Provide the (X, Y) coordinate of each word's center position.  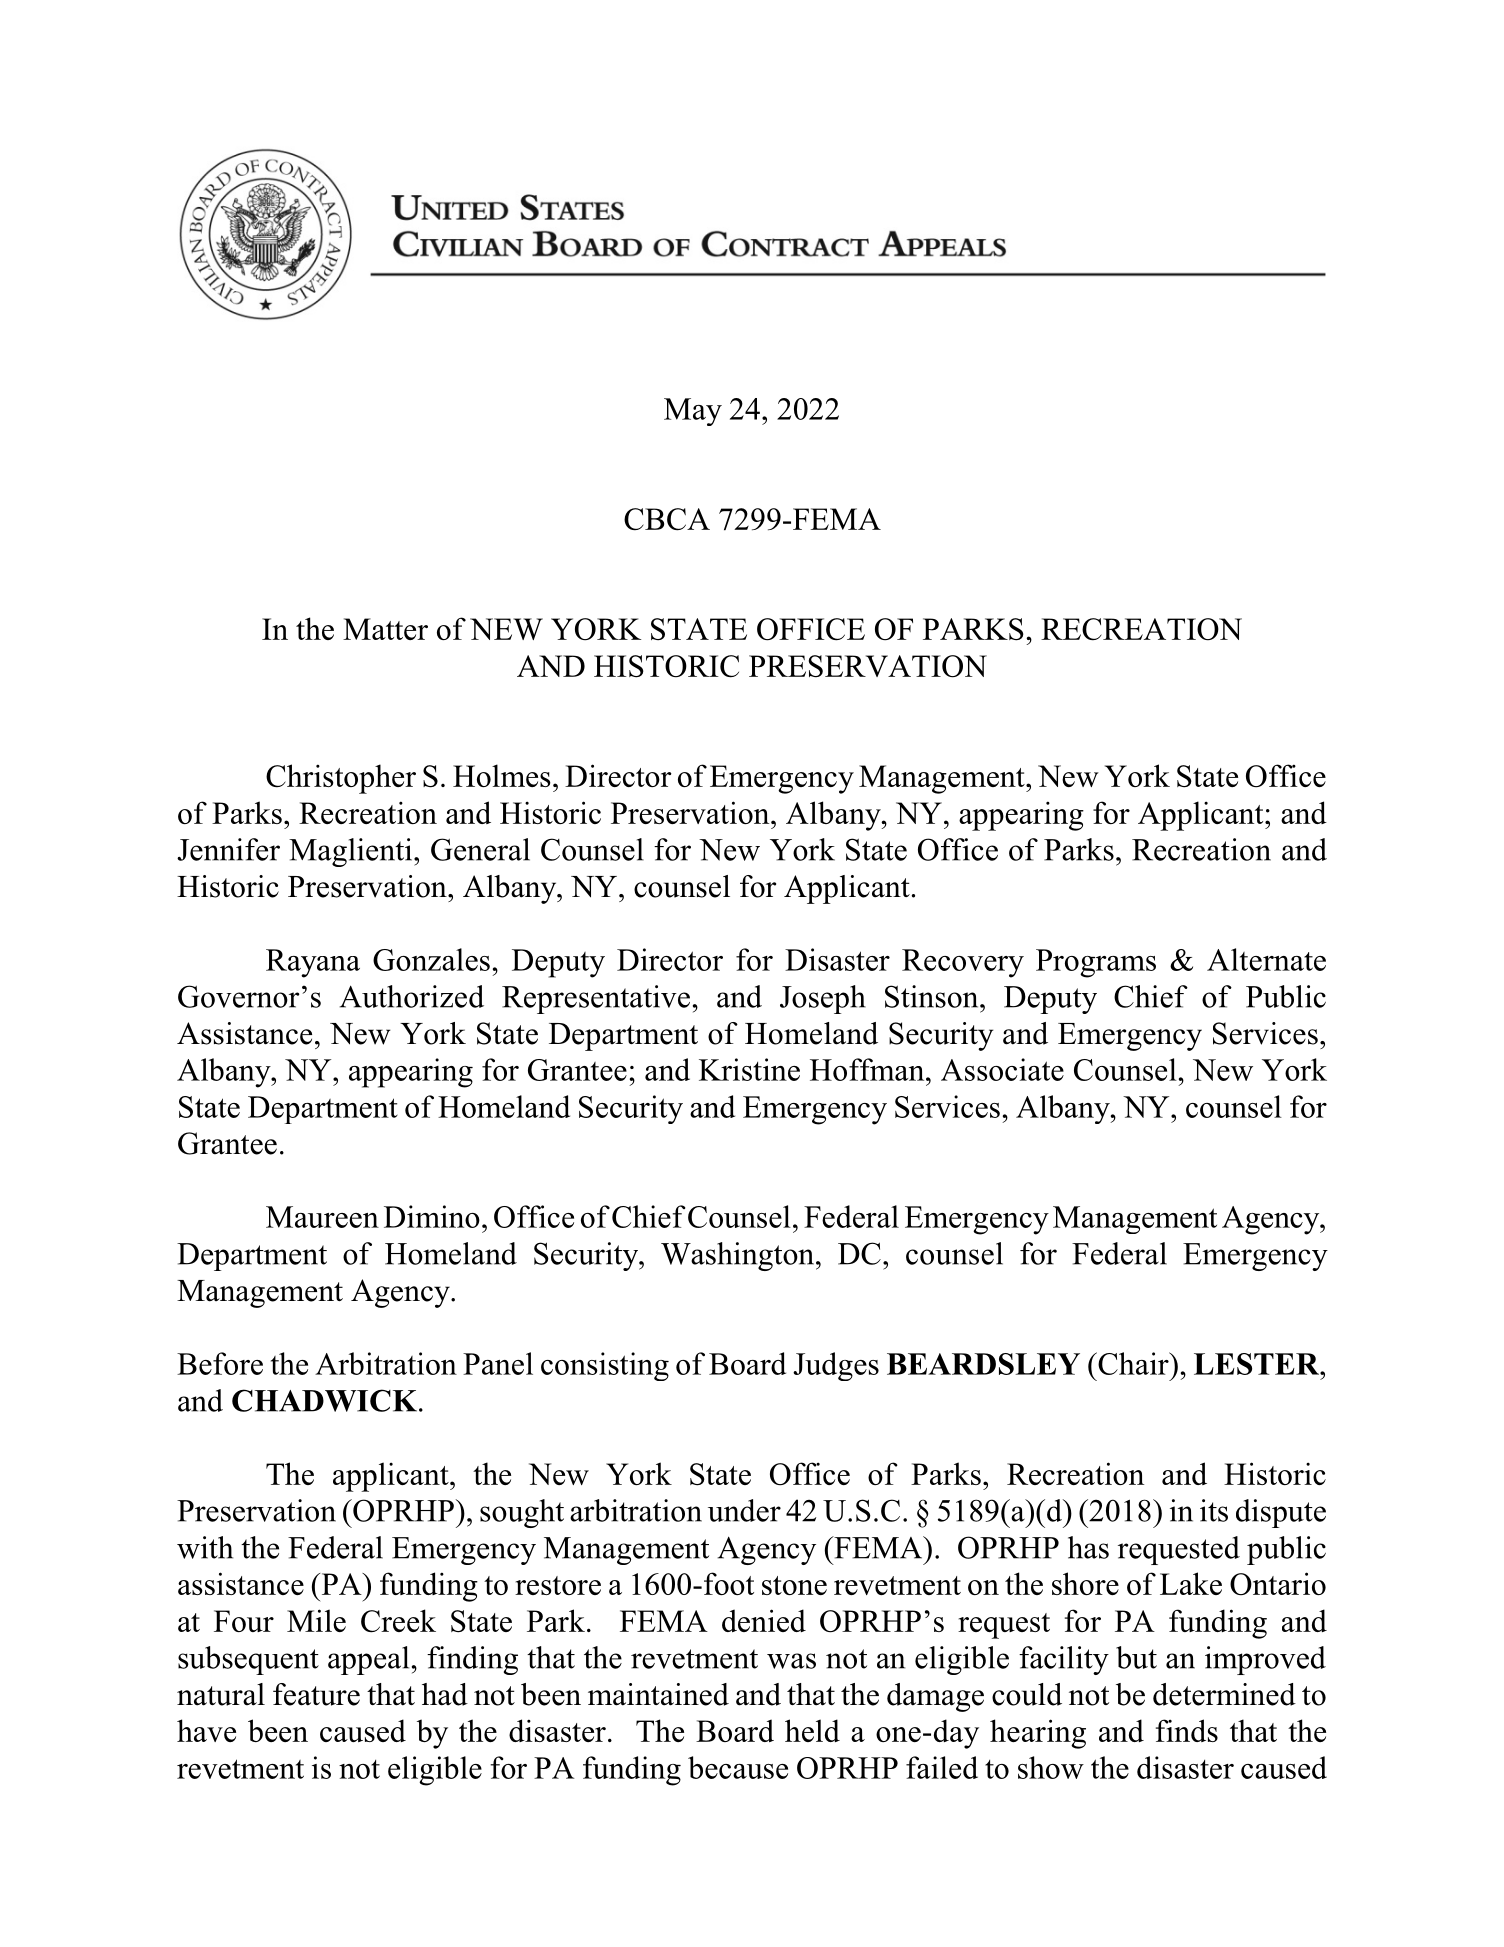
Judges (836, 1366)
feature (316, 1694)
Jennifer (228, 849)
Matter (385, 629)
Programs (1096, 963)
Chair (1133, 1363)
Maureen (322, 1217)
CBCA (667, 519)
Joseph (823, 999)
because (738, 1767)
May (693, 412)
